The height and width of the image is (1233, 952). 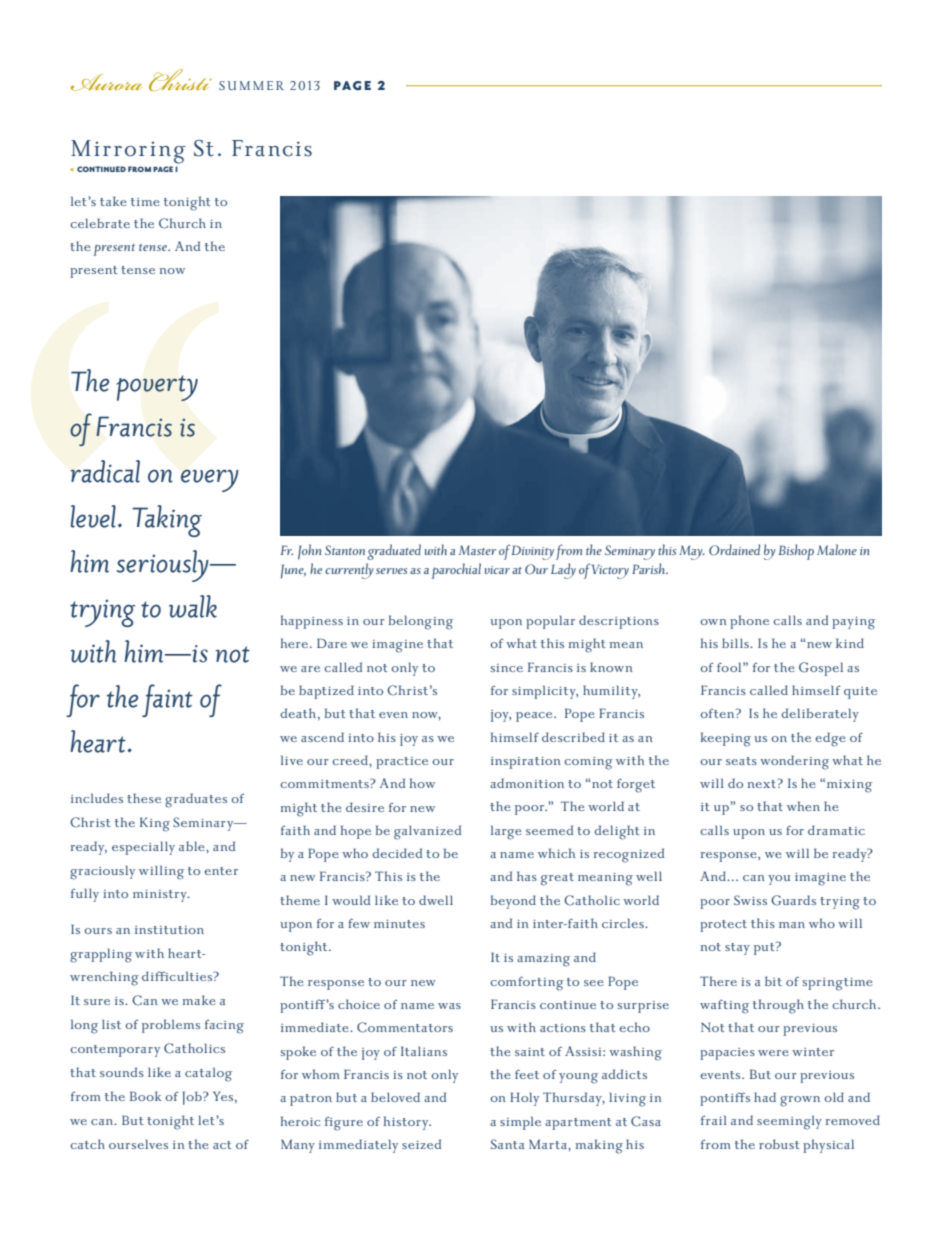 I want to click on Ordained, so click(x=734, y=550).
